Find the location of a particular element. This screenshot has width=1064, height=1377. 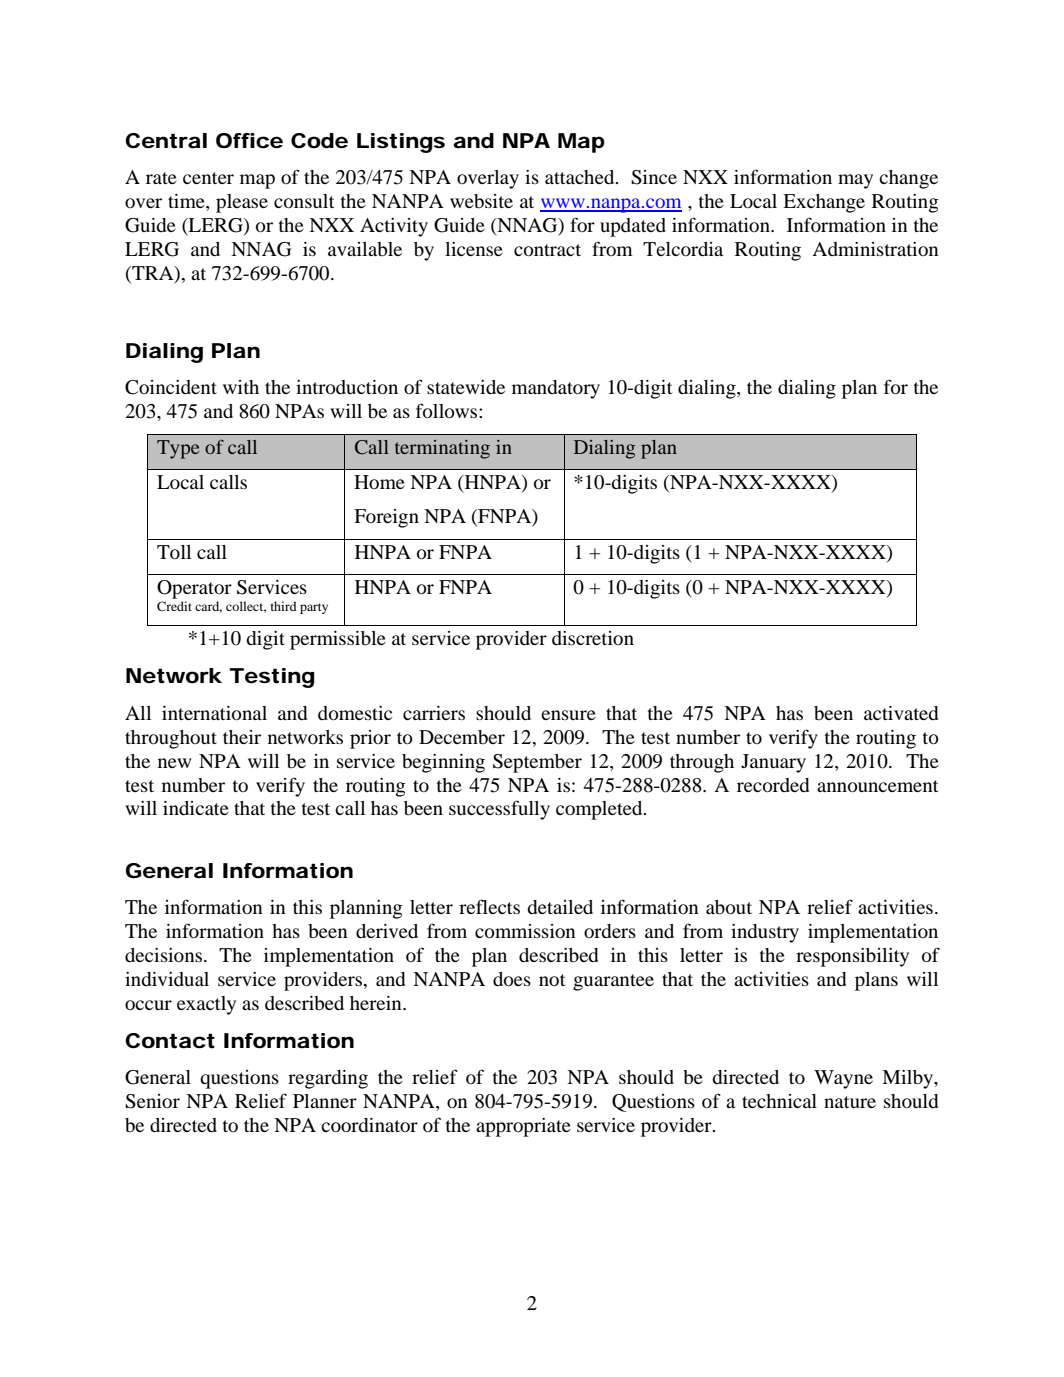

industry is located at coordinates (765, 933).
